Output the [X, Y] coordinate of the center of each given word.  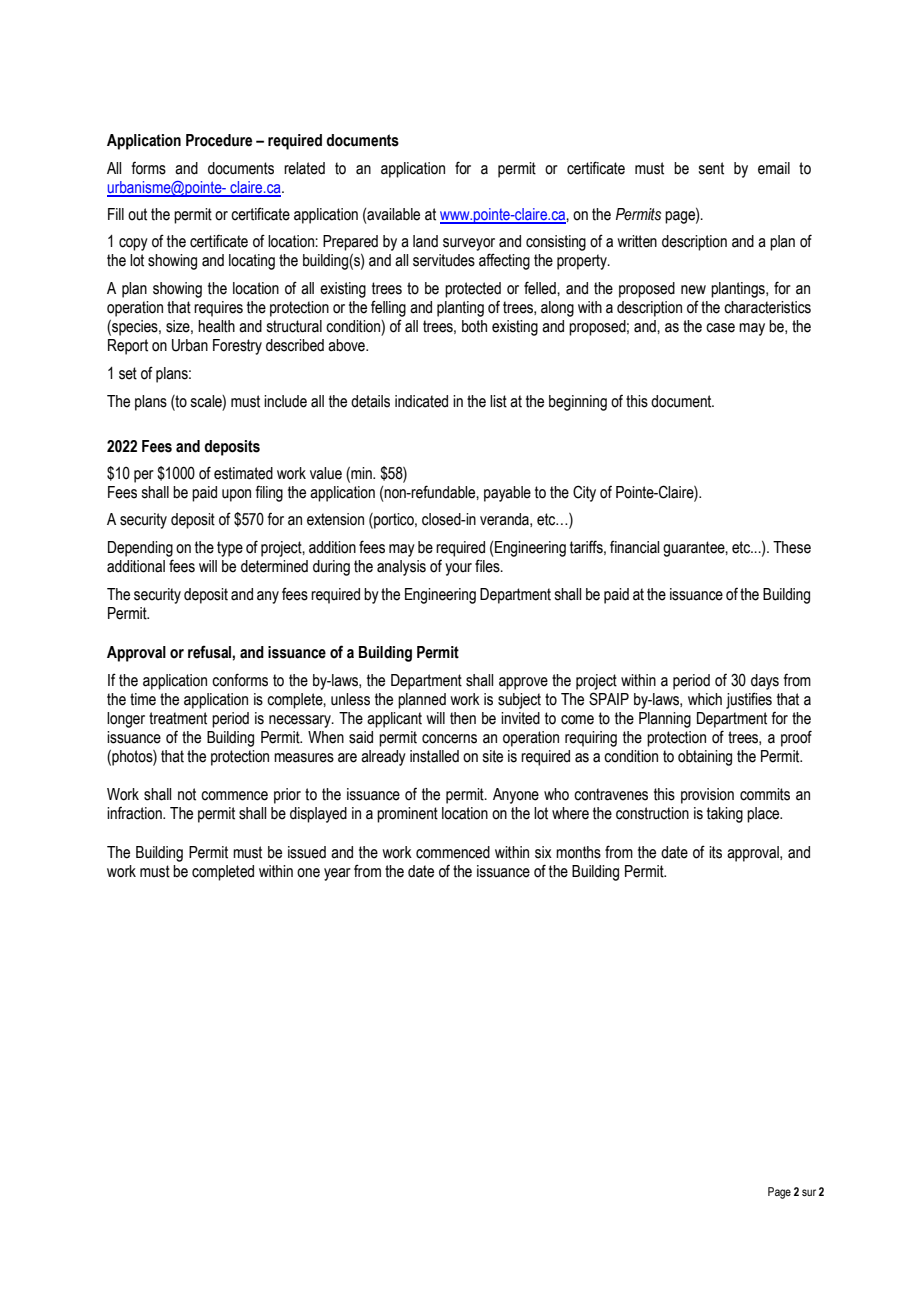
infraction [135, 813]
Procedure [219, 140]
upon [236, 495]
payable [507, 494]
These [792, 547]
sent [711, 168]
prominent [407, 815]
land [425, 241]
